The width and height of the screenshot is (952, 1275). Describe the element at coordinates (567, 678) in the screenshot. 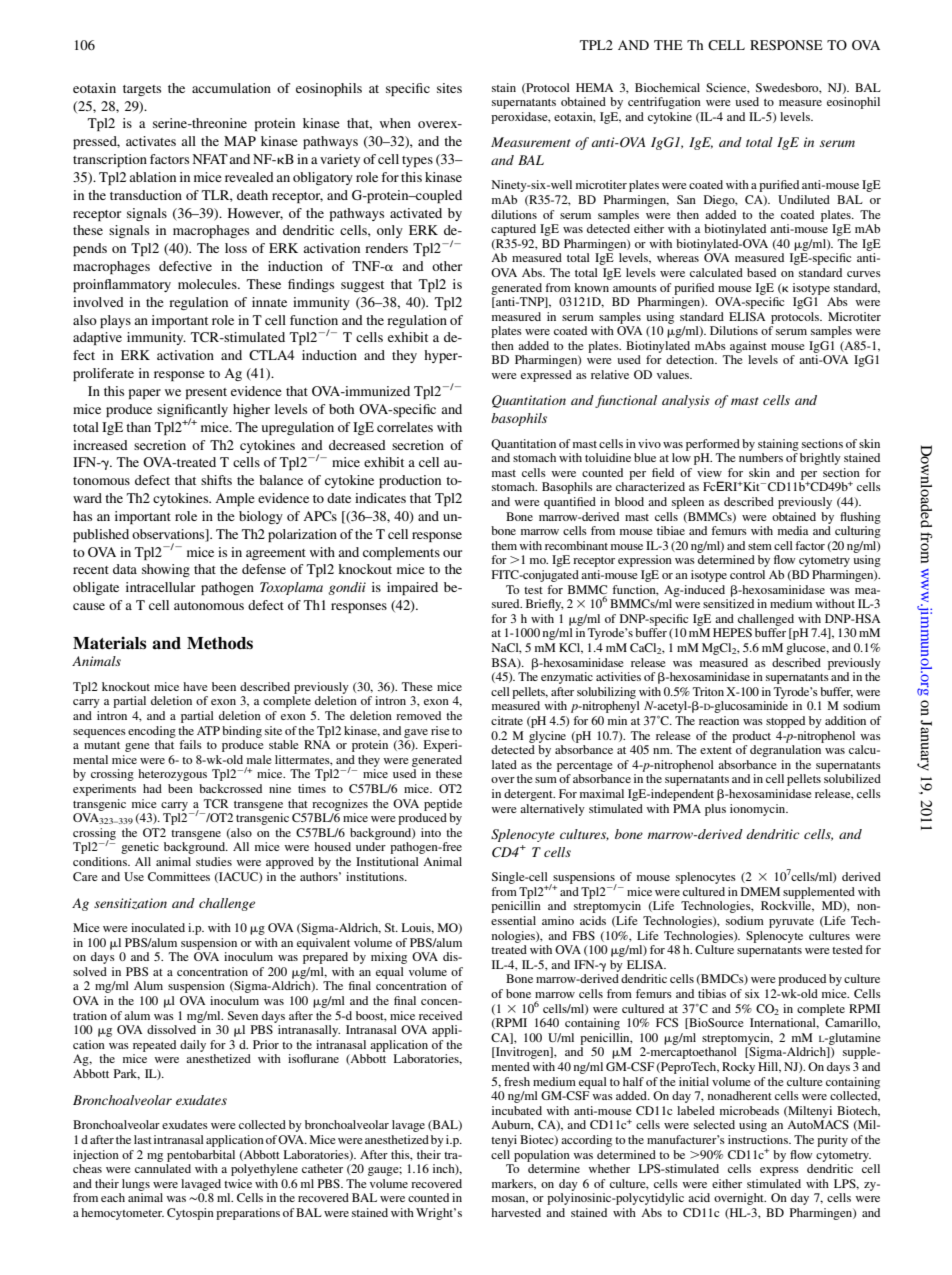

I see `enzymatic` at that location.
